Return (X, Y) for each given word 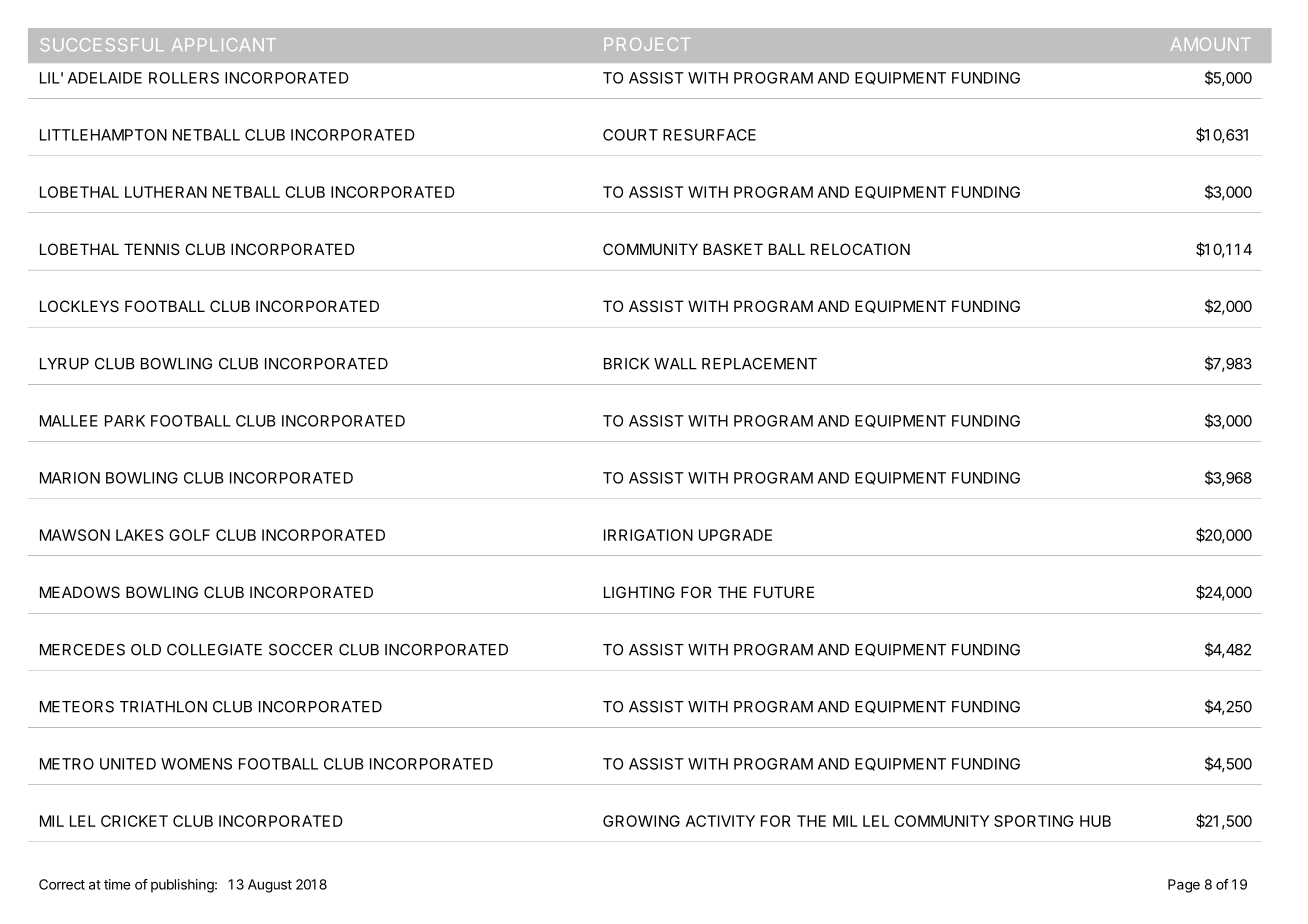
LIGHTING (639, 592)
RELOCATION (860, 249)
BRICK (626, 364)
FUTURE (784, 592)
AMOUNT (1211, 44)
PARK (125, 421)
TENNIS (152, 249)
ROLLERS (184, 78)
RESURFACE (709, 135)
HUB (1095, 821)
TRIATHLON (163, 707)
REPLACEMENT (759, 364)
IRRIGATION (648, 535)
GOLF (189, 535)
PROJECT (647, 44)
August (270, 886)
